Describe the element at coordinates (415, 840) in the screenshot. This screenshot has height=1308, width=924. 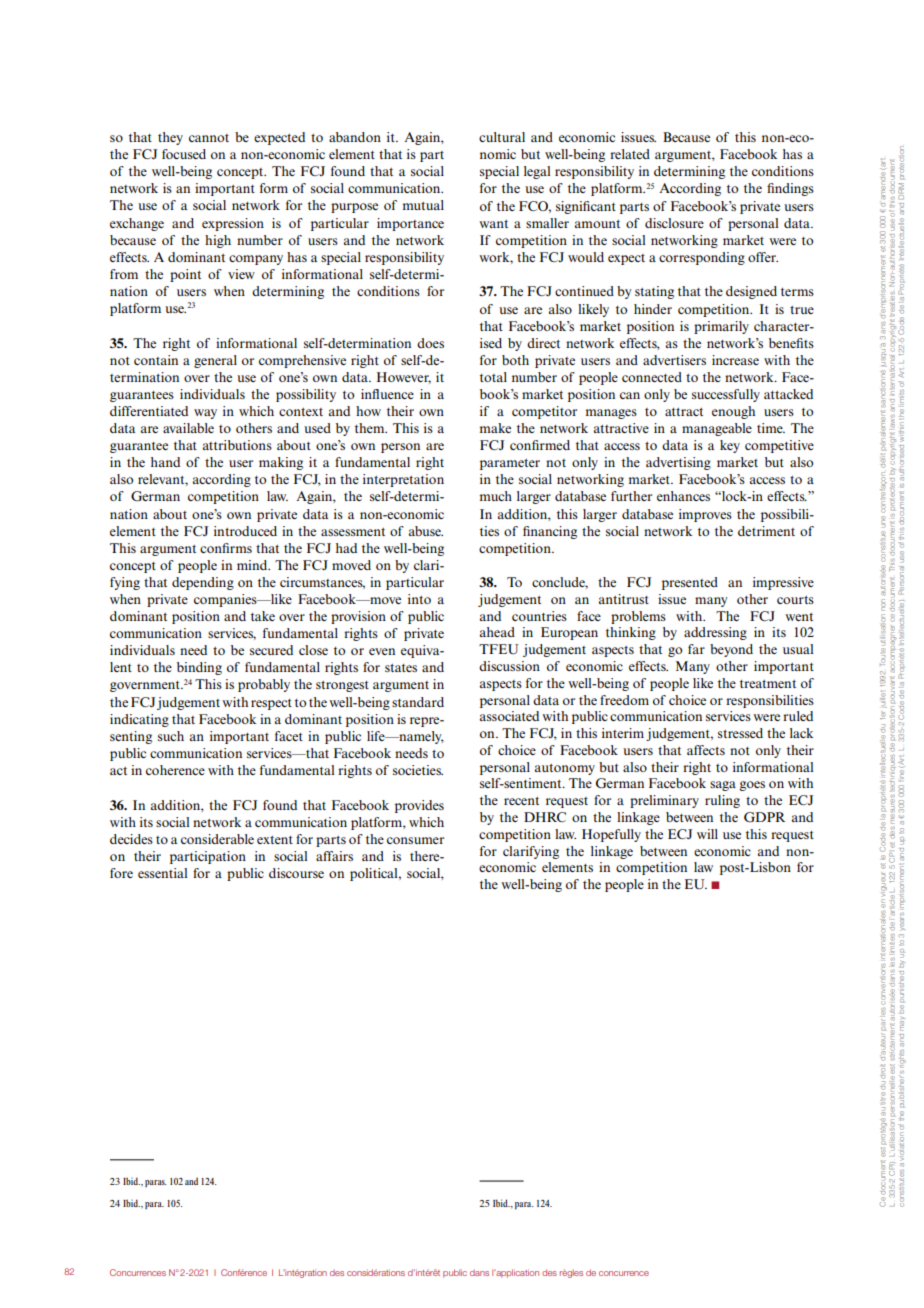
I see `consumer` at that location.
